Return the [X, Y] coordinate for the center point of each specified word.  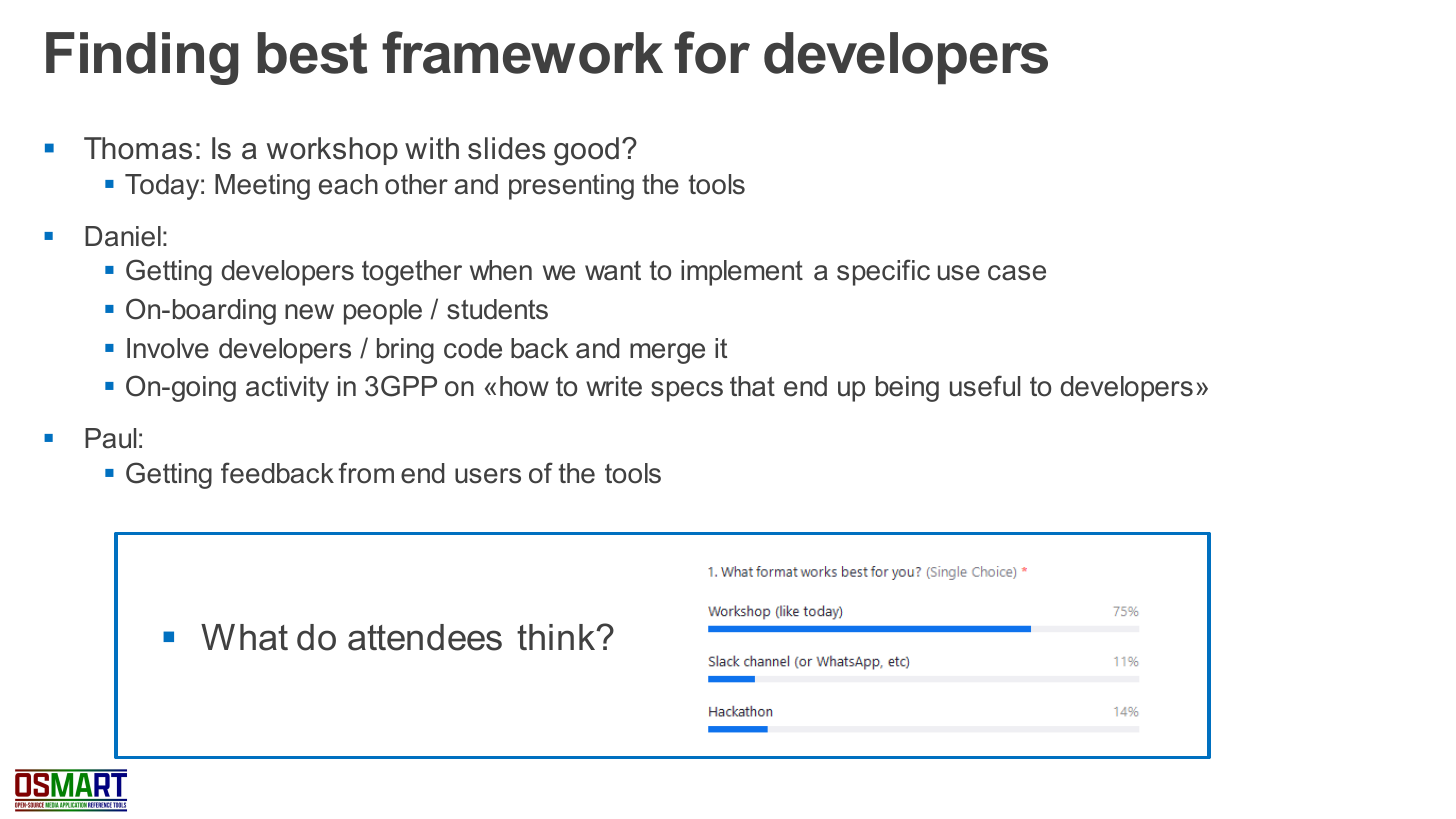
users [488, 476]
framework [522, 52]
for [712, 52]
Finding [142, 58]
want [613, 271]
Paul [110, 438]
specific [883, 272]
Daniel [123, 236]
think [557, 637]
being [907, 389]
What [244, 637]
